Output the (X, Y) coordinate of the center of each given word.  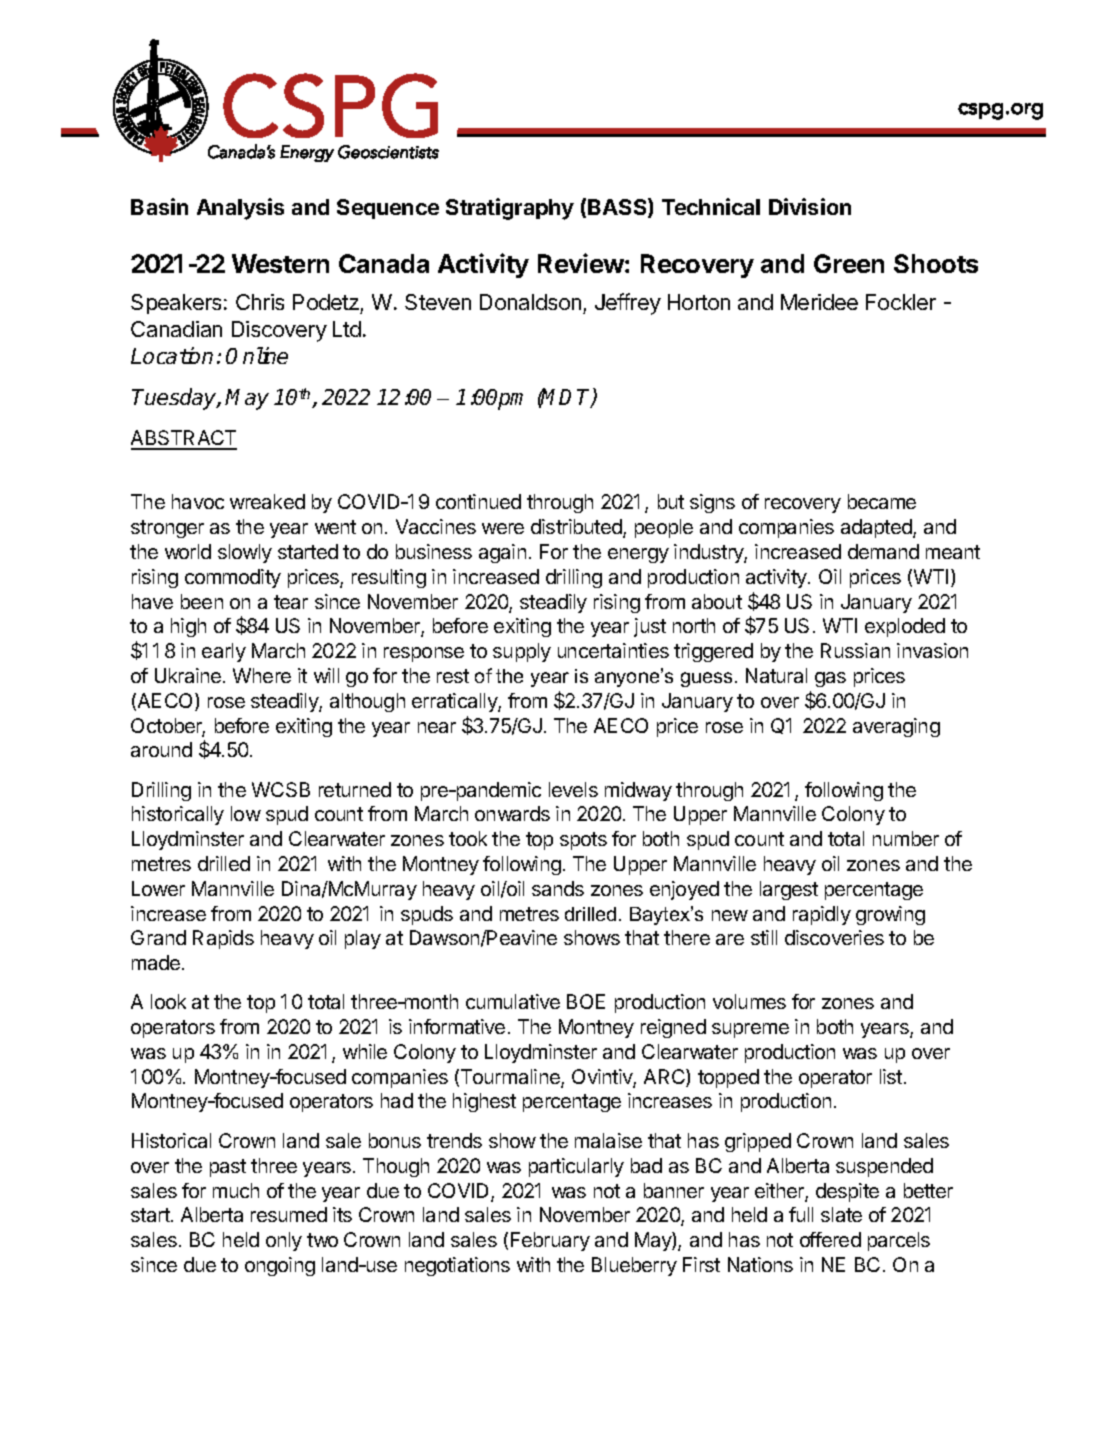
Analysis (240, 209)
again (502, 553)
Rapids (223, 939)
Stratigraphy (510, 209)
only (284, 1241)
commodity (233, 578)
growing (890, 915)
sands (558, 888)
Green (849, 263)
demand (883, 551)
